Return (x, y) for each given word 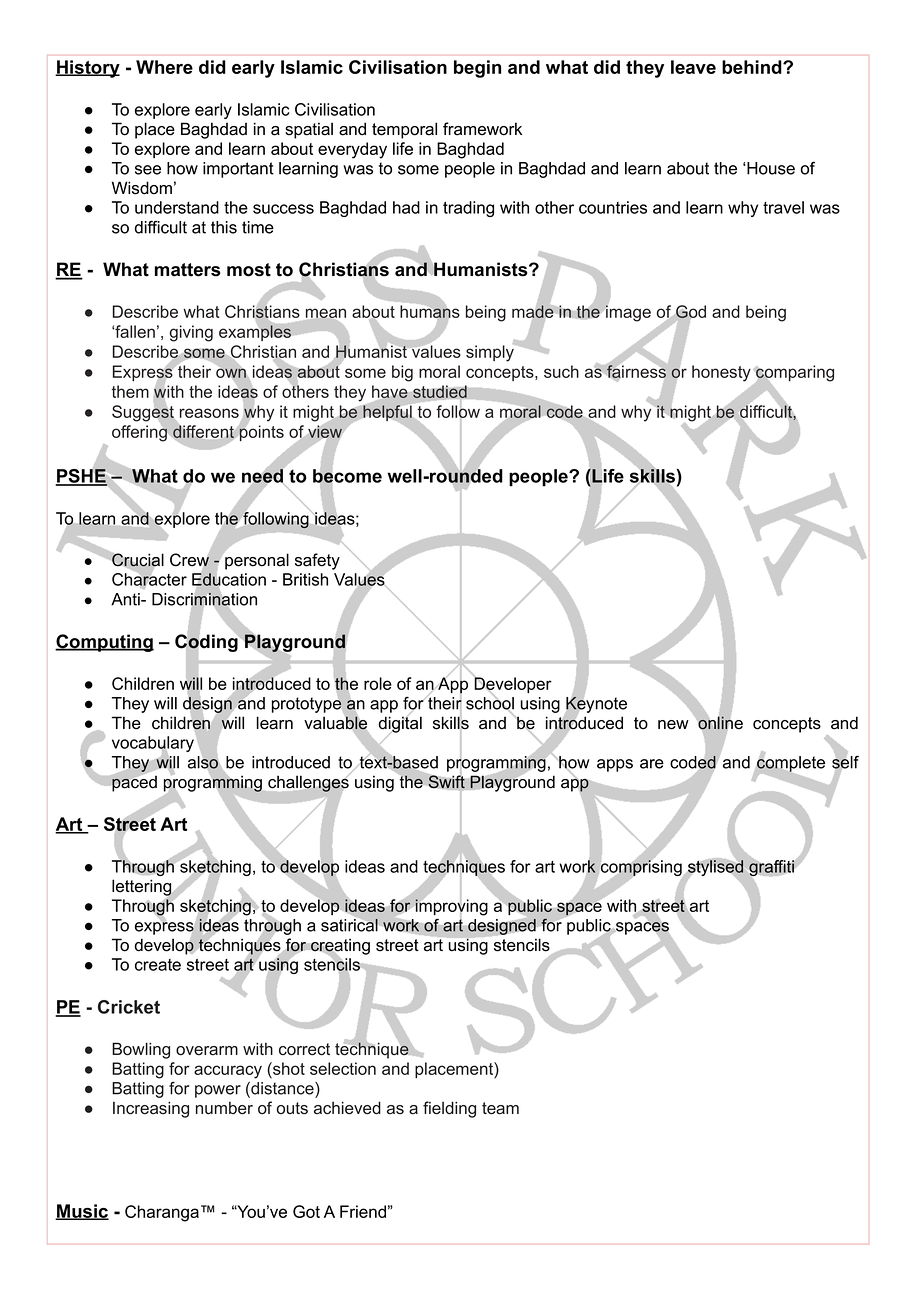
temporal (404, 130)
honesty (721, 373)
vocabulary (153, 745)
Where (164, 67)
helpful (387, 413)
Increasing (151, 1109)
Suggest (144, 413)
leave (693, 67)
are (652, 764)
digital (400, 724)
